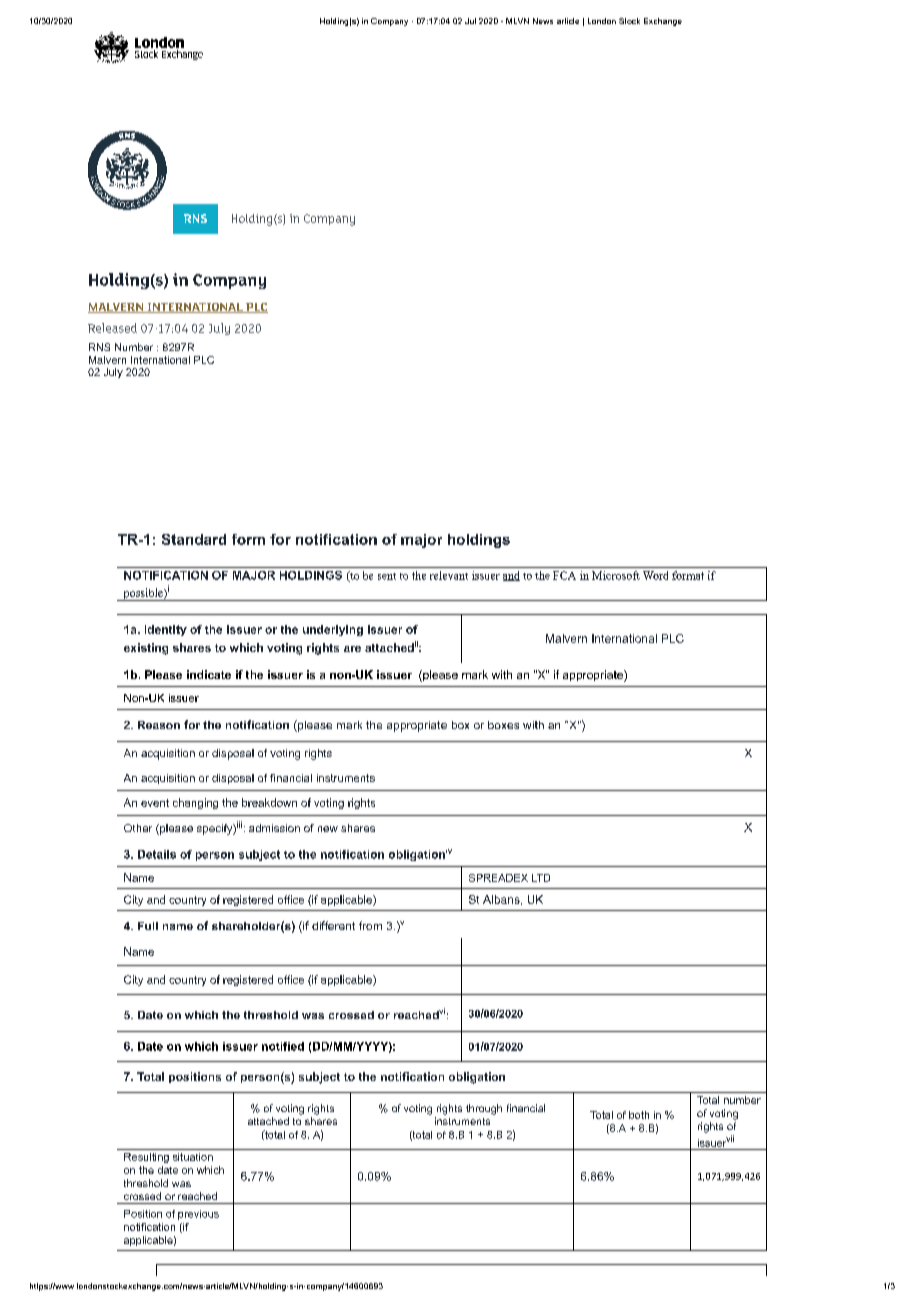 The image size is (924, 1308). Describe the element at coordinates (112, 328) in the screenshot. I see `Released` at that location.
